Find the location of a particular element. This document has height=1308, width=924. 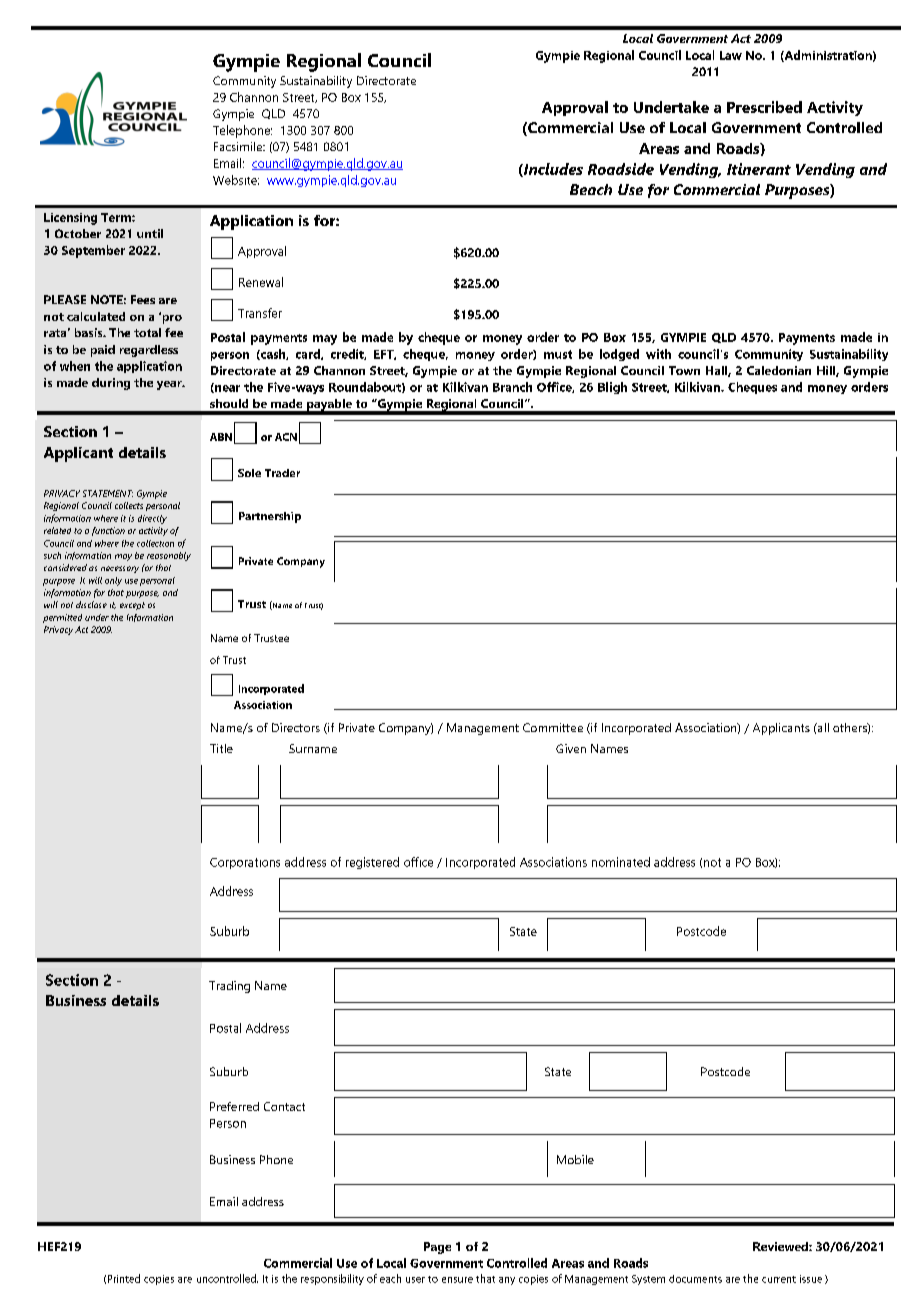

Preferred is located at coordinates (234, 1106).
